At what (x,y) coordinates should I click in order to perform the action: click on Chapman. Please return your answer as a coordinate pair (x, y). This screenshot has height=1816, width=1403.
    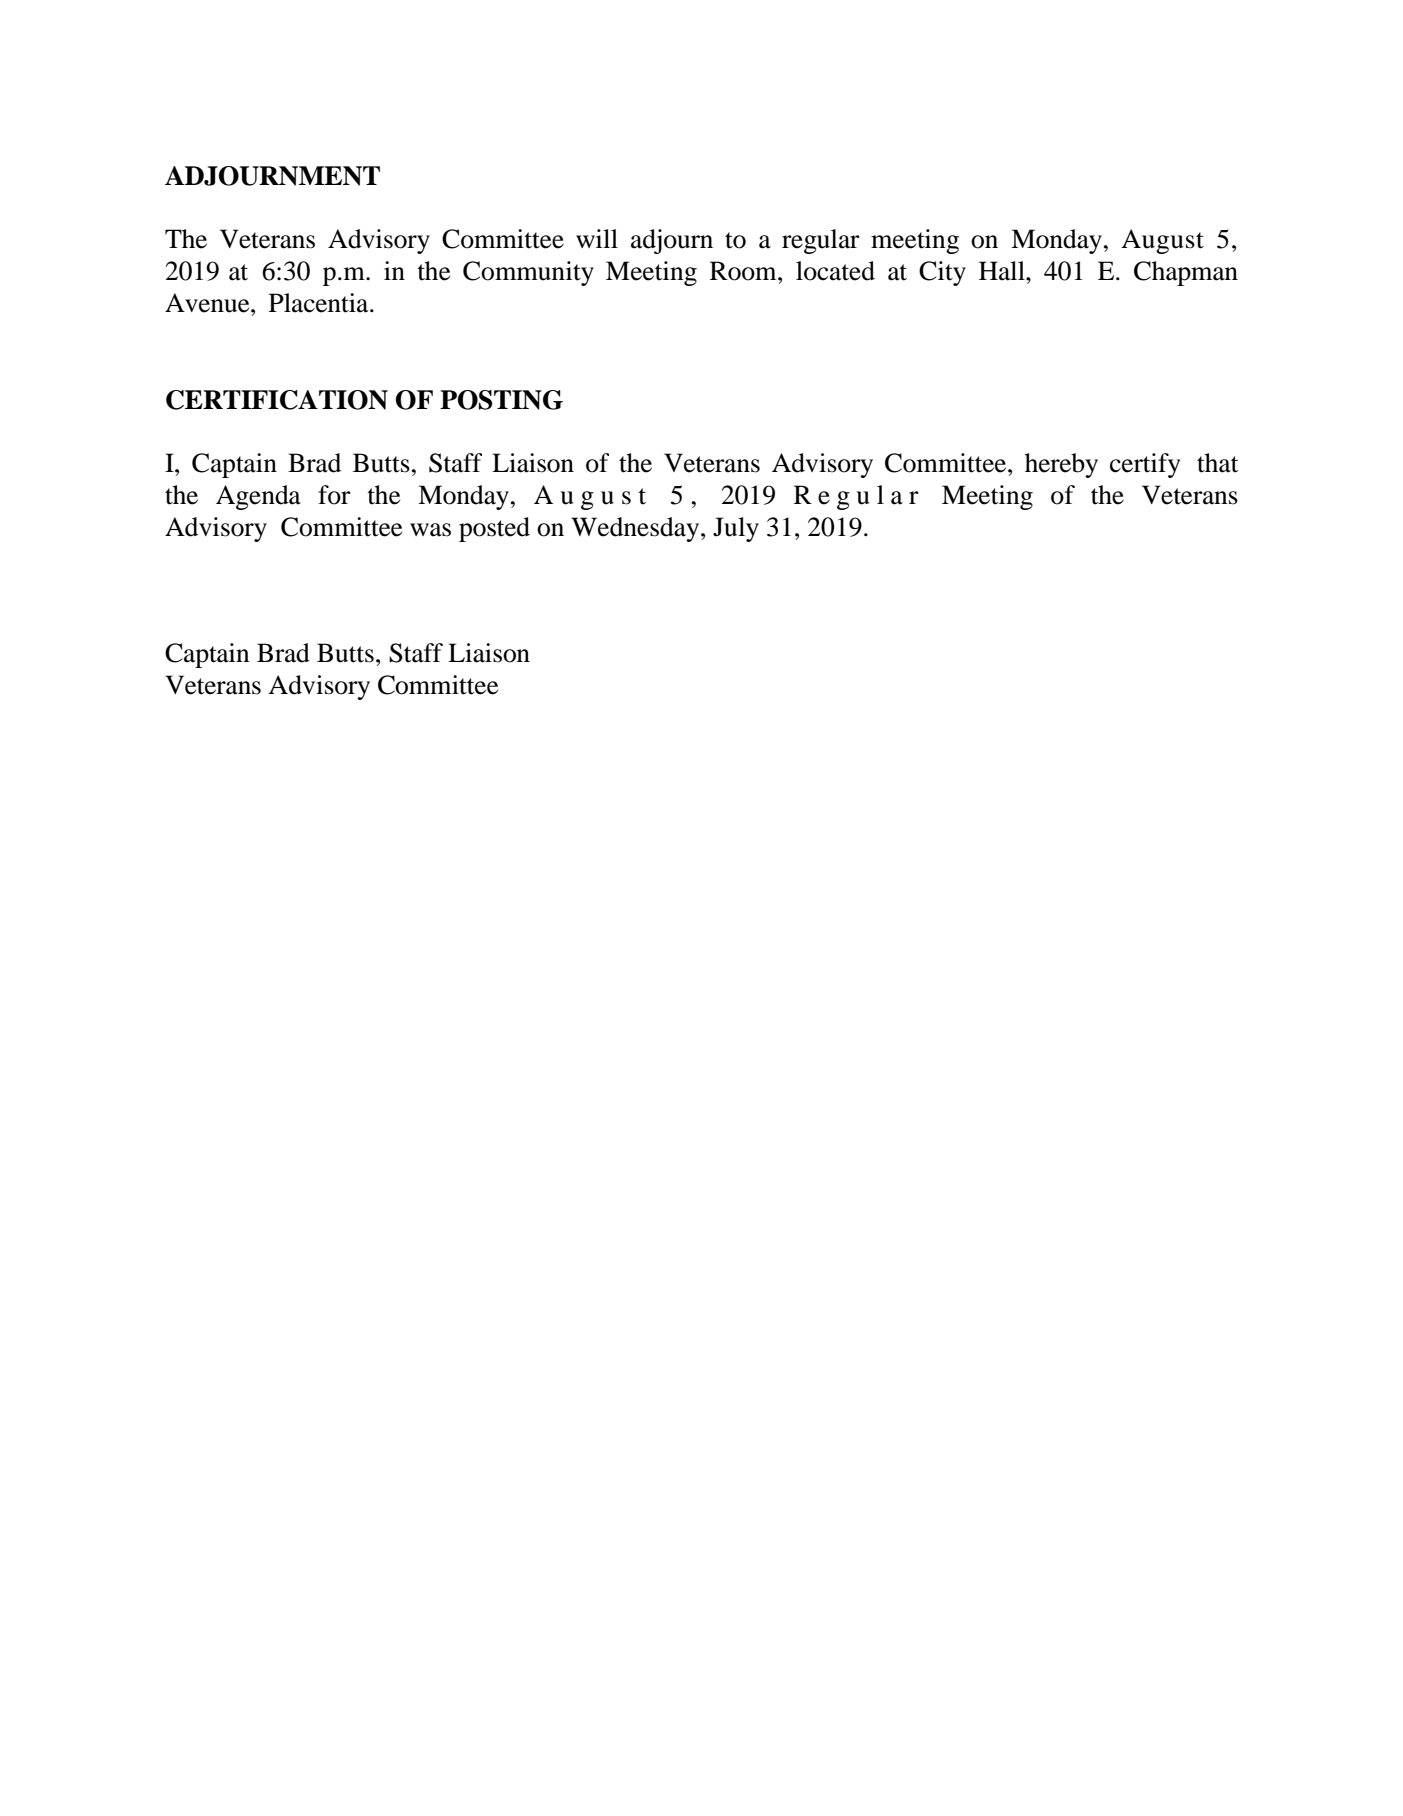
    Looking at the image, I should click on (1186, 273).
